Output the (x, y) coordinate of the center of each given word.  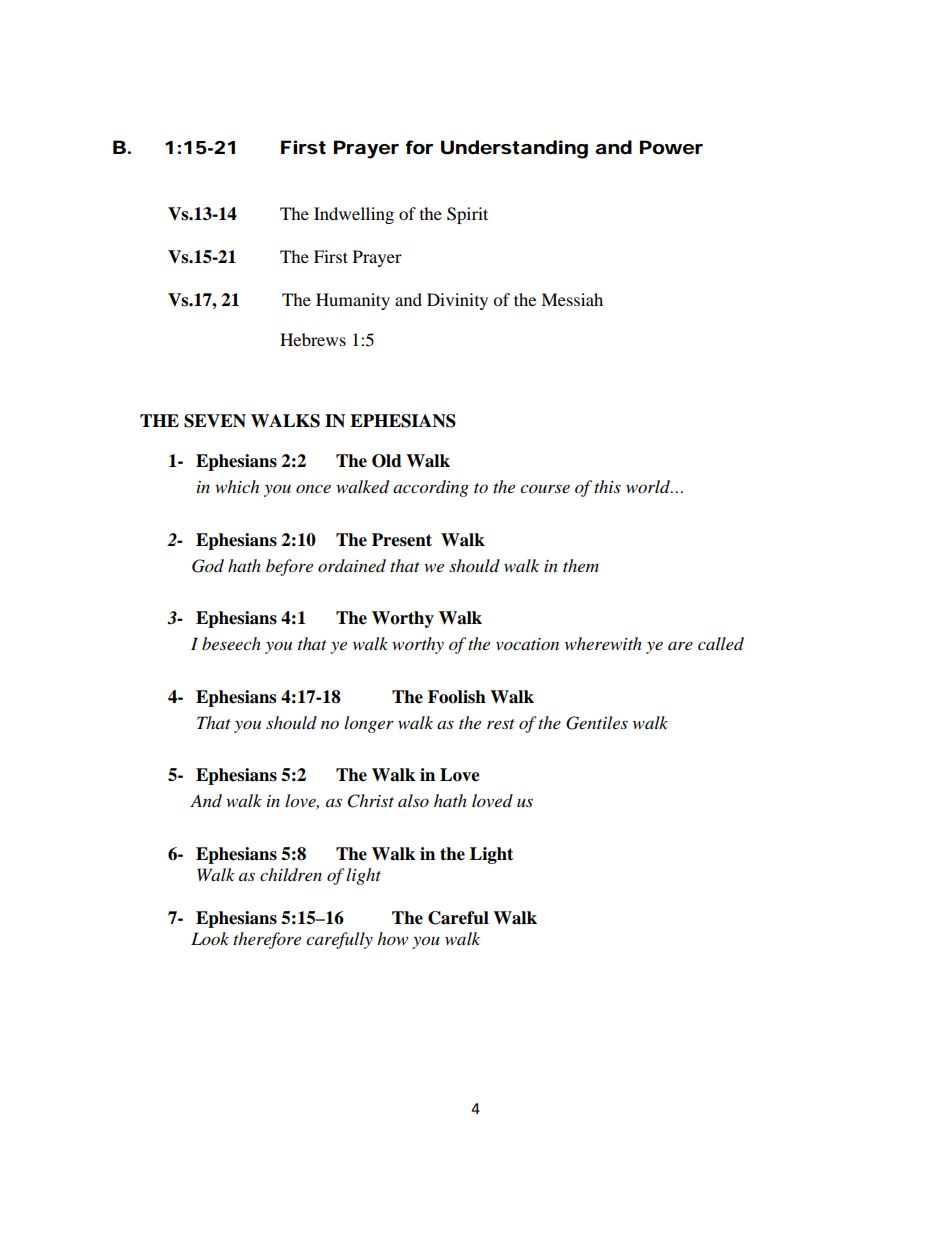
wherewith (603, 643)
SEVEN (215, 421)
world (649, 487)
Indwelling (354, 215)
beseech (231, 643)
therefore (267, 940)
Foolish (457, 697)
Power (671, 147)
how (392, 938)
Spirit (467, 215)
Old (387, 461)
